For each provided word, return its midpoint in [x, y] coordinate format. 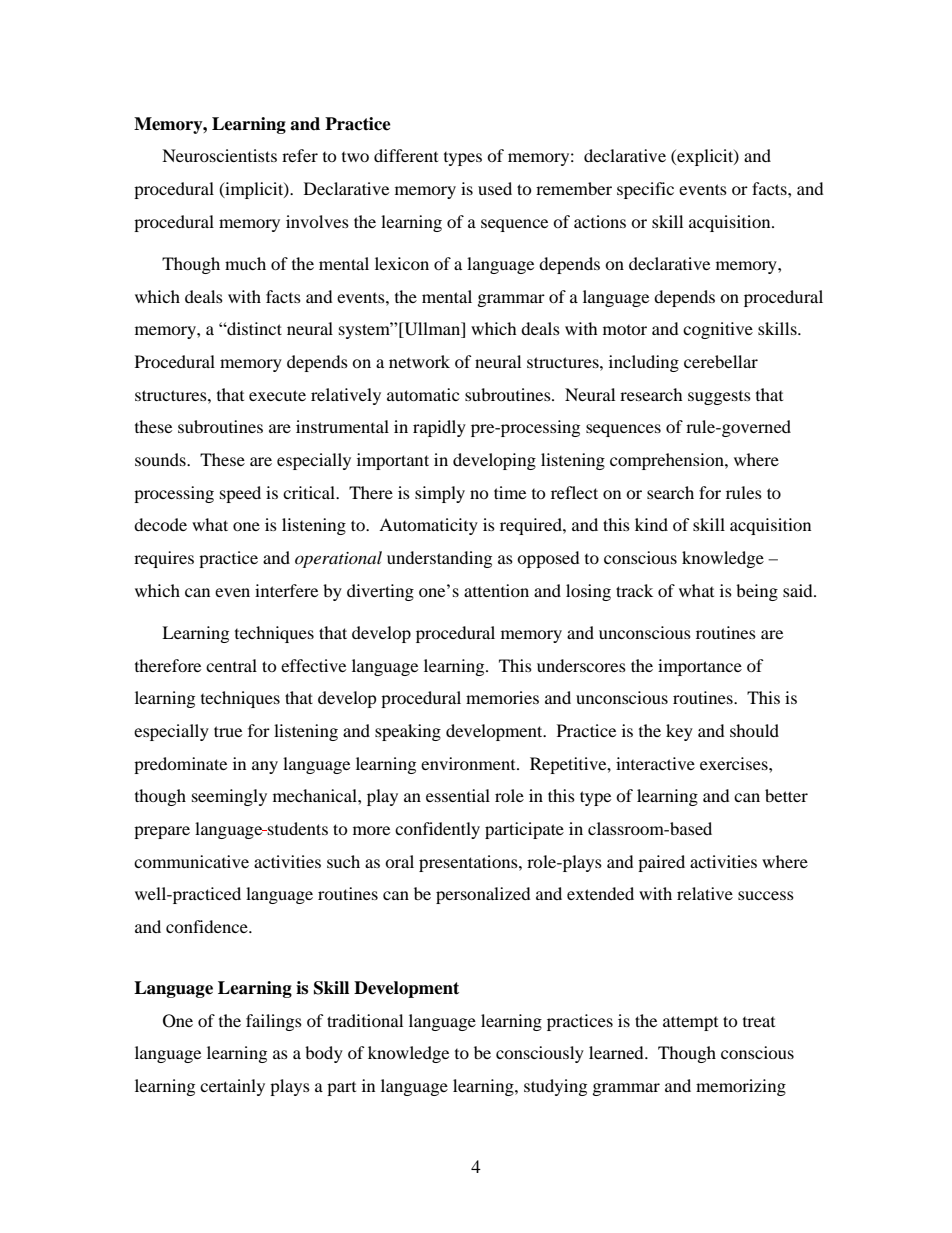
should [754, 730]
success [766, 895]
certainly [232, 1087]
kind [651, 524]
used [495, 188]
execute [277, 395]
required [532, 526]
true [228, 731]
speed [240, 494]
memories [502, 697]
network [419, 361]
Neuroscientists [219, 155]
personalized [483, 895]
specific [645, 190]
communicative [191, 861]
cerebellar [721, 361]
